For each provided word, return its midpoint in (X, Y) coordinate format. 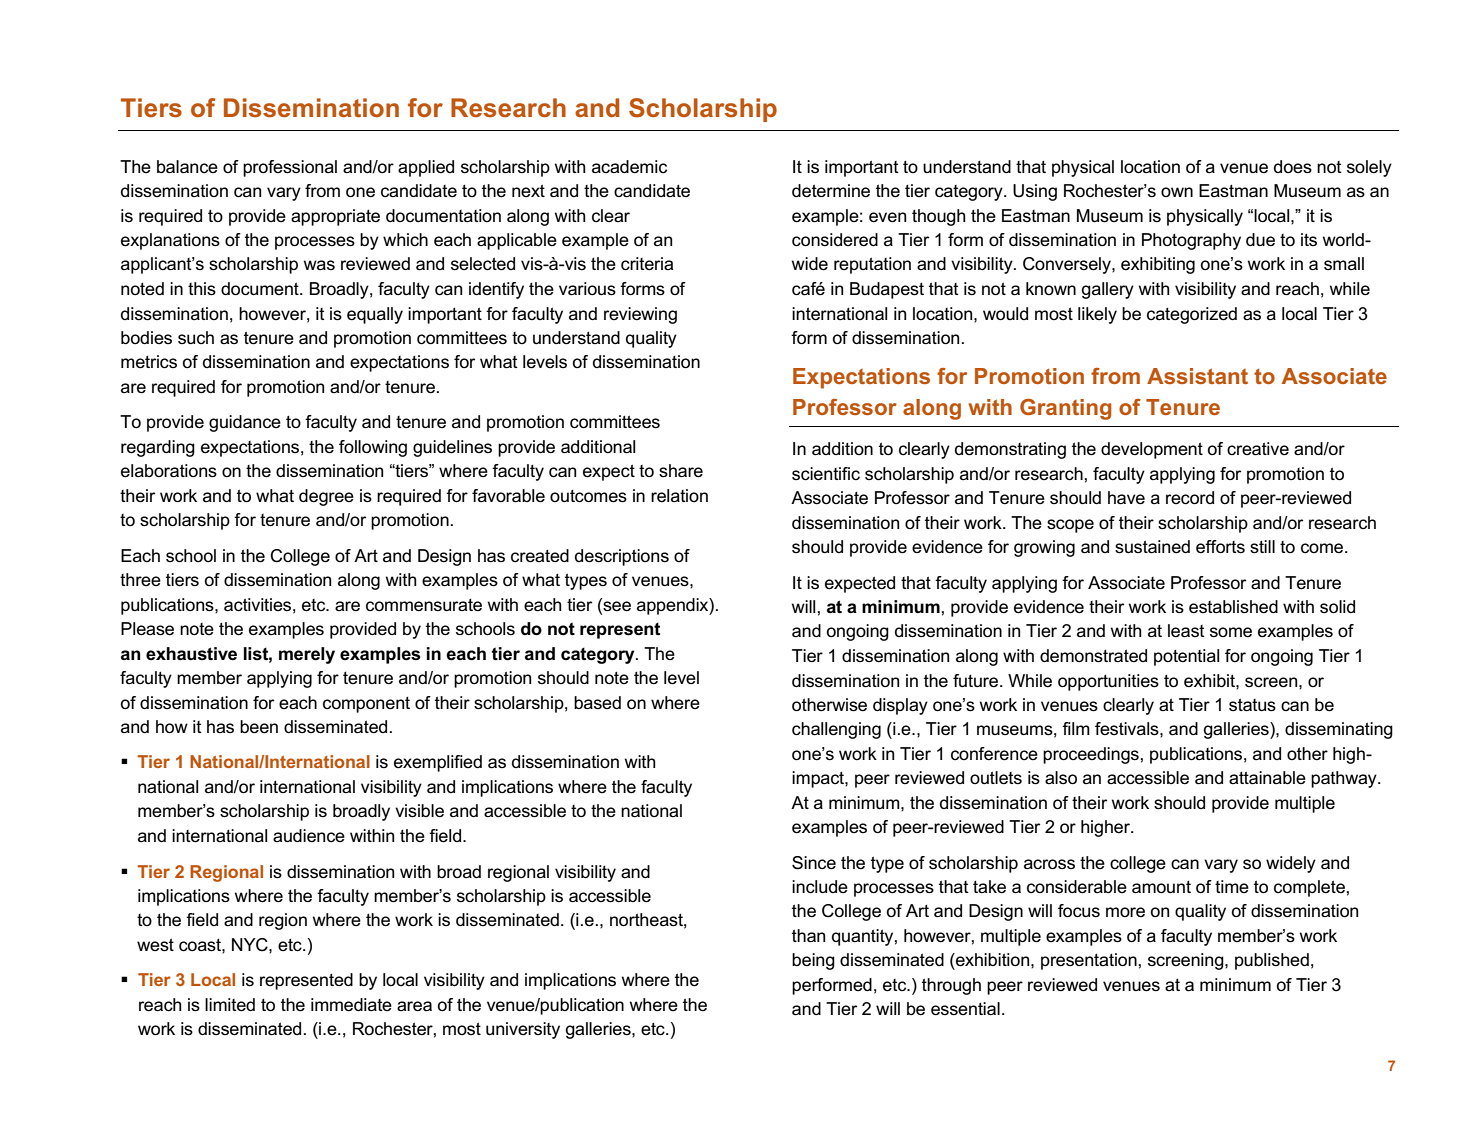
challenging (836, 730)
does (1293, 167)
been (259, 727)
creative (1258, 449)
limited (230, 1005)
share (681, 471)
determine (831, 191)
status (1252, 705)
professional (290, 168)
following (373, 448)
